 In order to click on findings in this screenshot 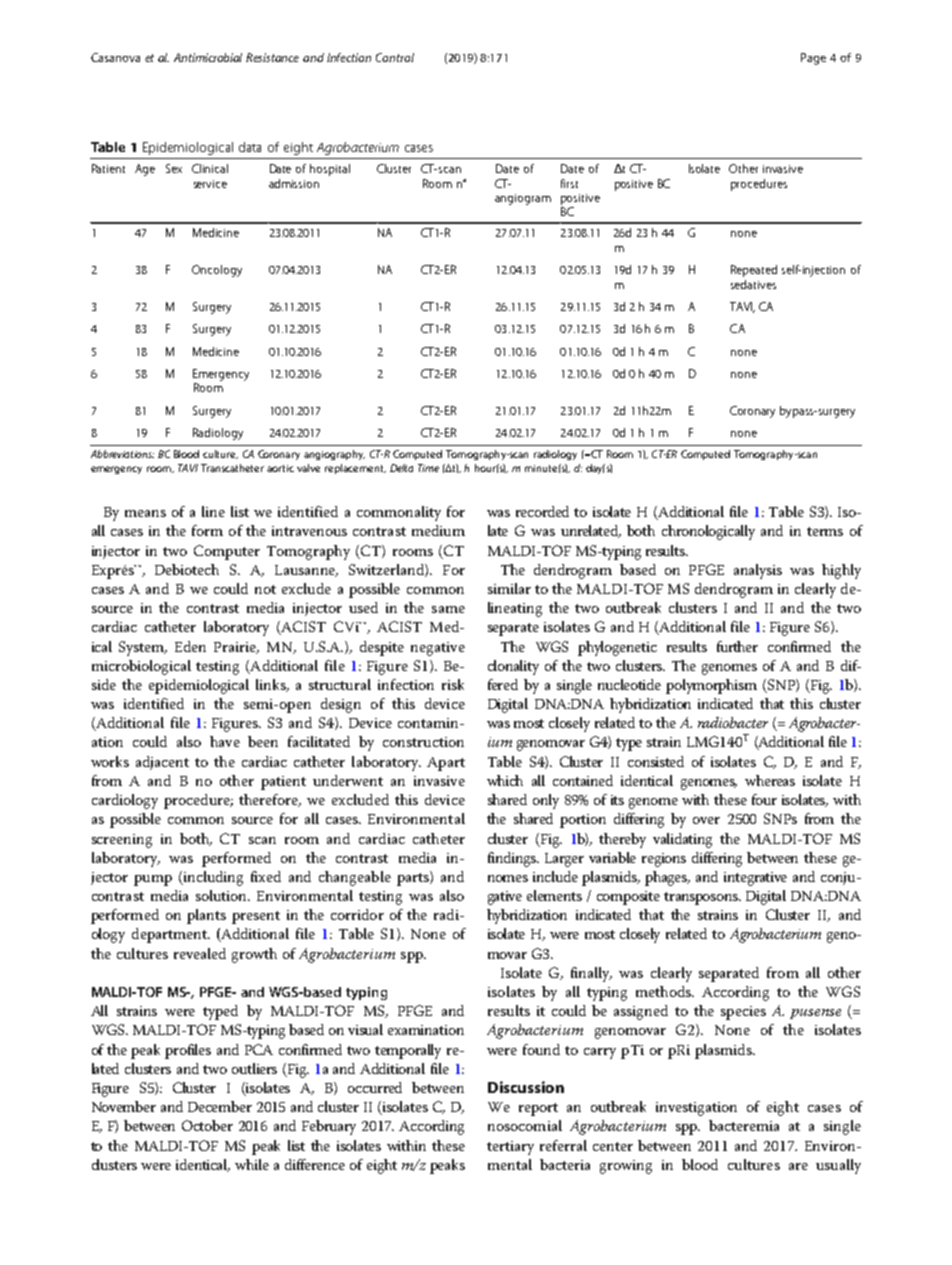, I will do `click(513, 859)`.
